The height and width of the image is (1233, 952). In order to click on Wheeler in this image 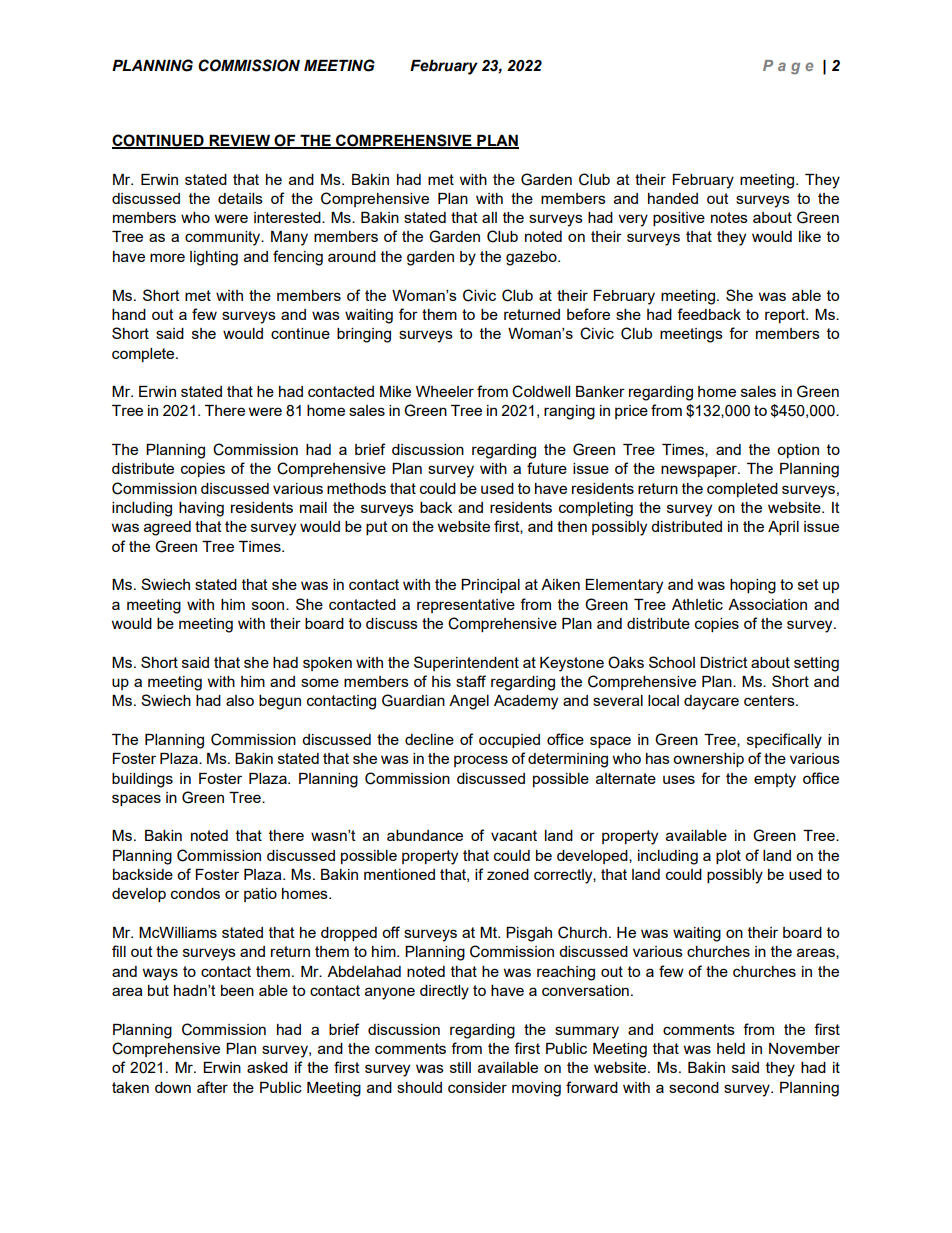, I will do `click(445, 391)`.
